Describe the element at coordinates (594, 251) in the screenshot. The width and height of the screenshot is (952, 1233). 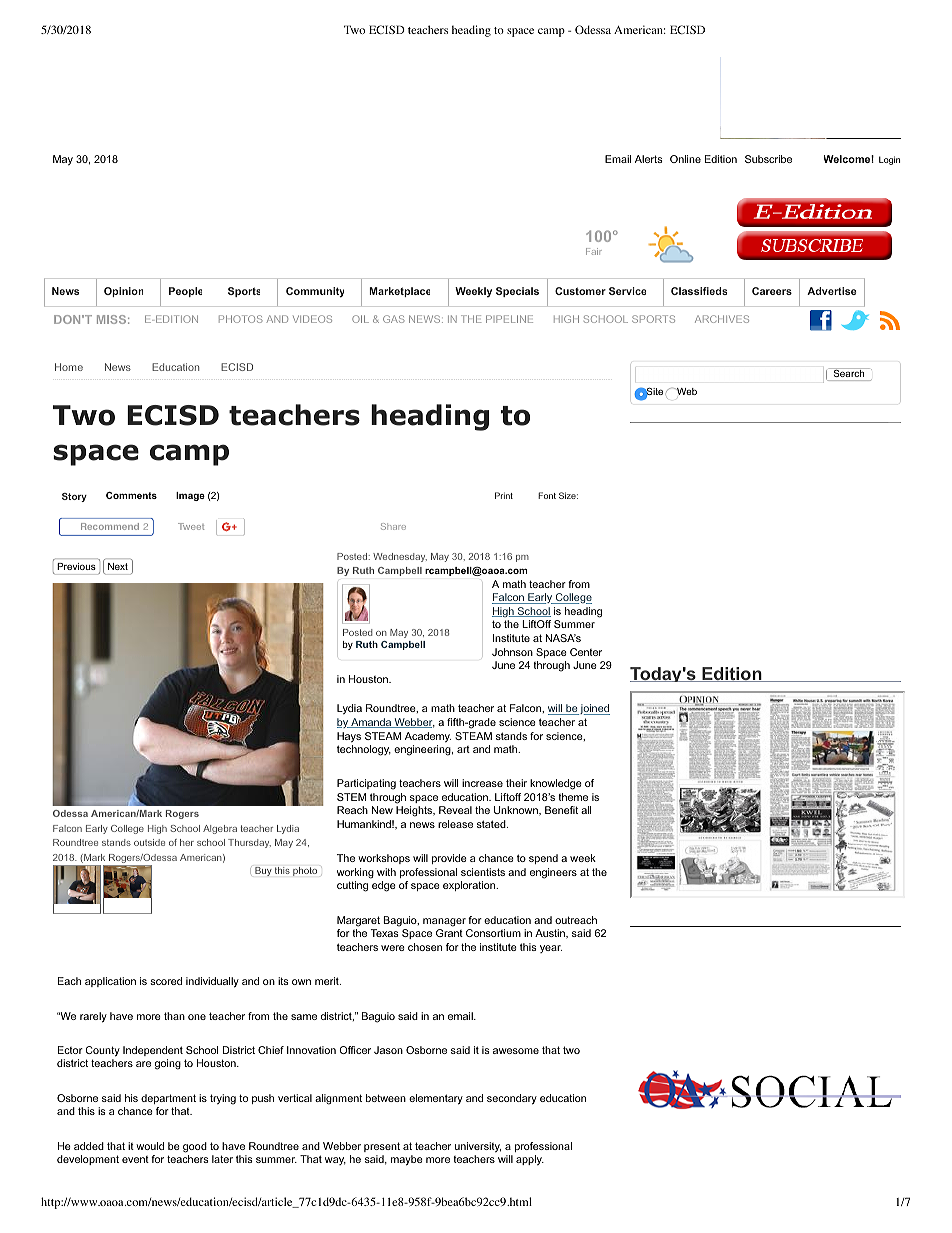
I see `Fair` at that location.
